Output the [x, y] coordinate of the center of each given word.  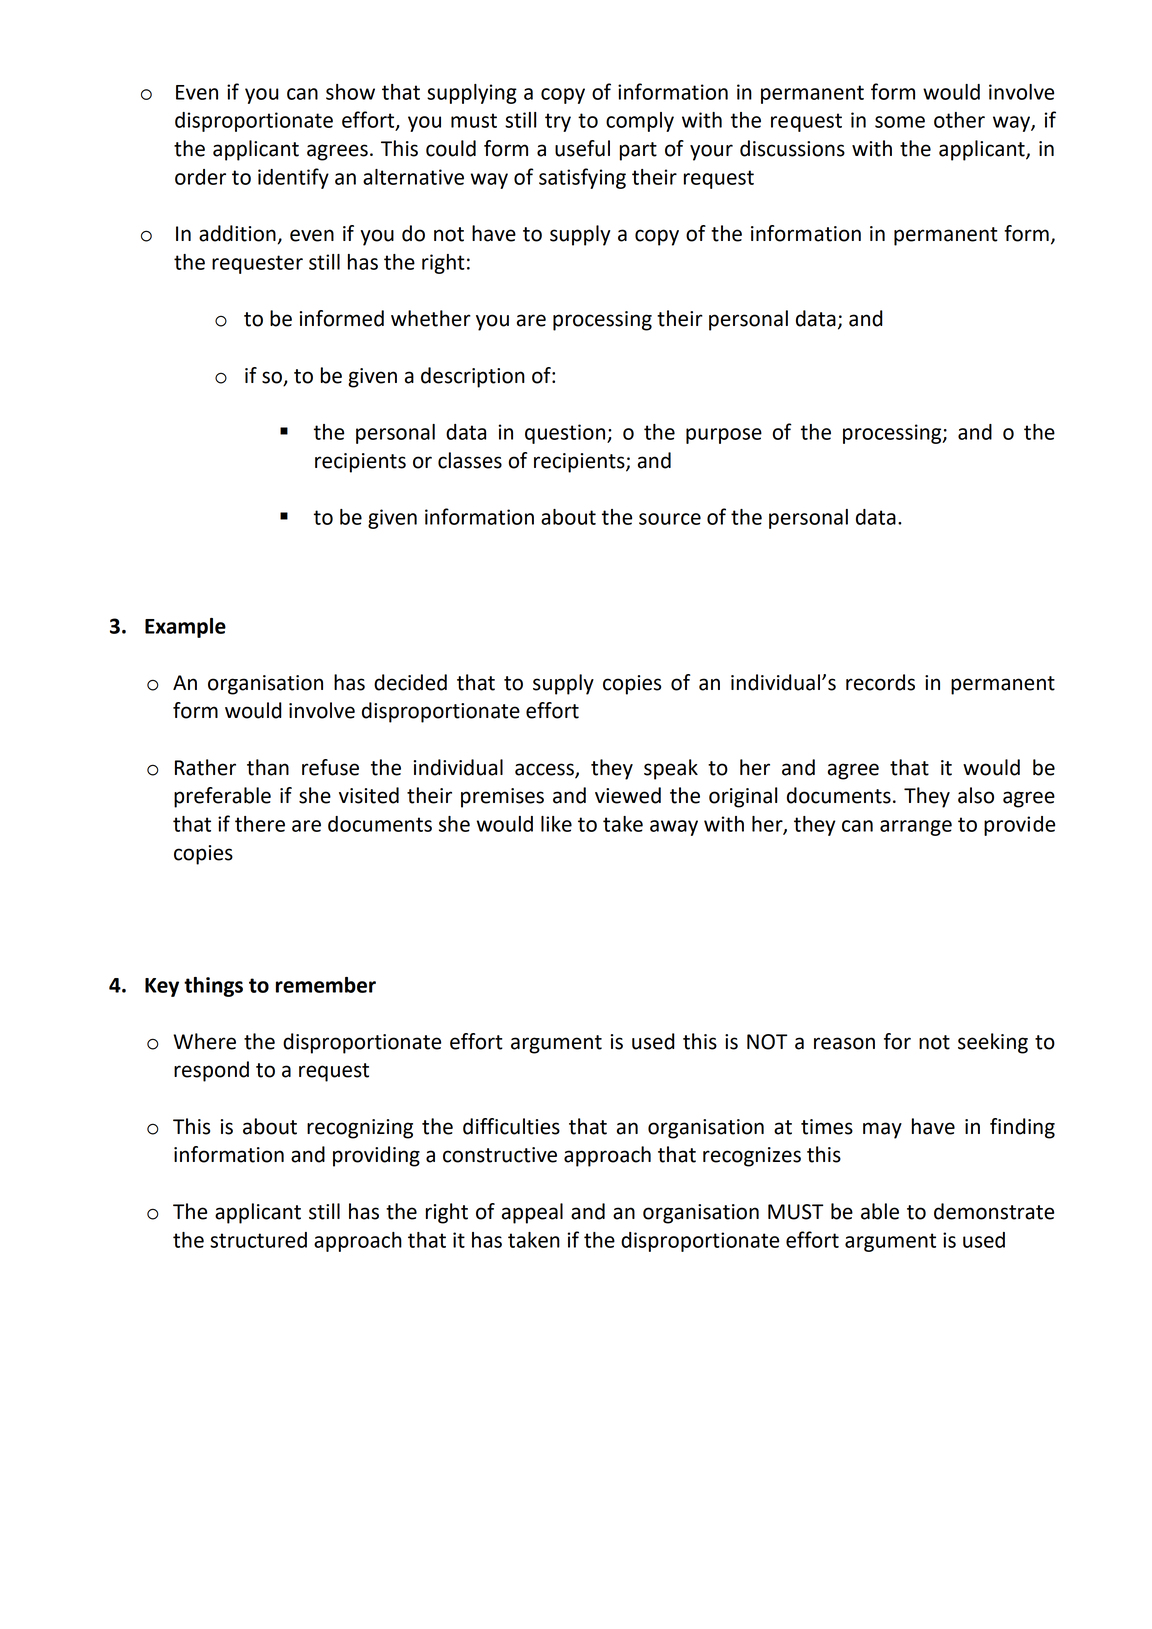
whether [431, 318]
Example [185, 628]
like [556, 824]
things [213, 987]
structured [258, 1240]
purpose [724, 436]
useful [582, 148]
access [545, 770]
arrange [916, 828]
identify [293, 178]
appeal [532, 1213]
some [900, 122]
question [566, 434]
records [880, 682]
